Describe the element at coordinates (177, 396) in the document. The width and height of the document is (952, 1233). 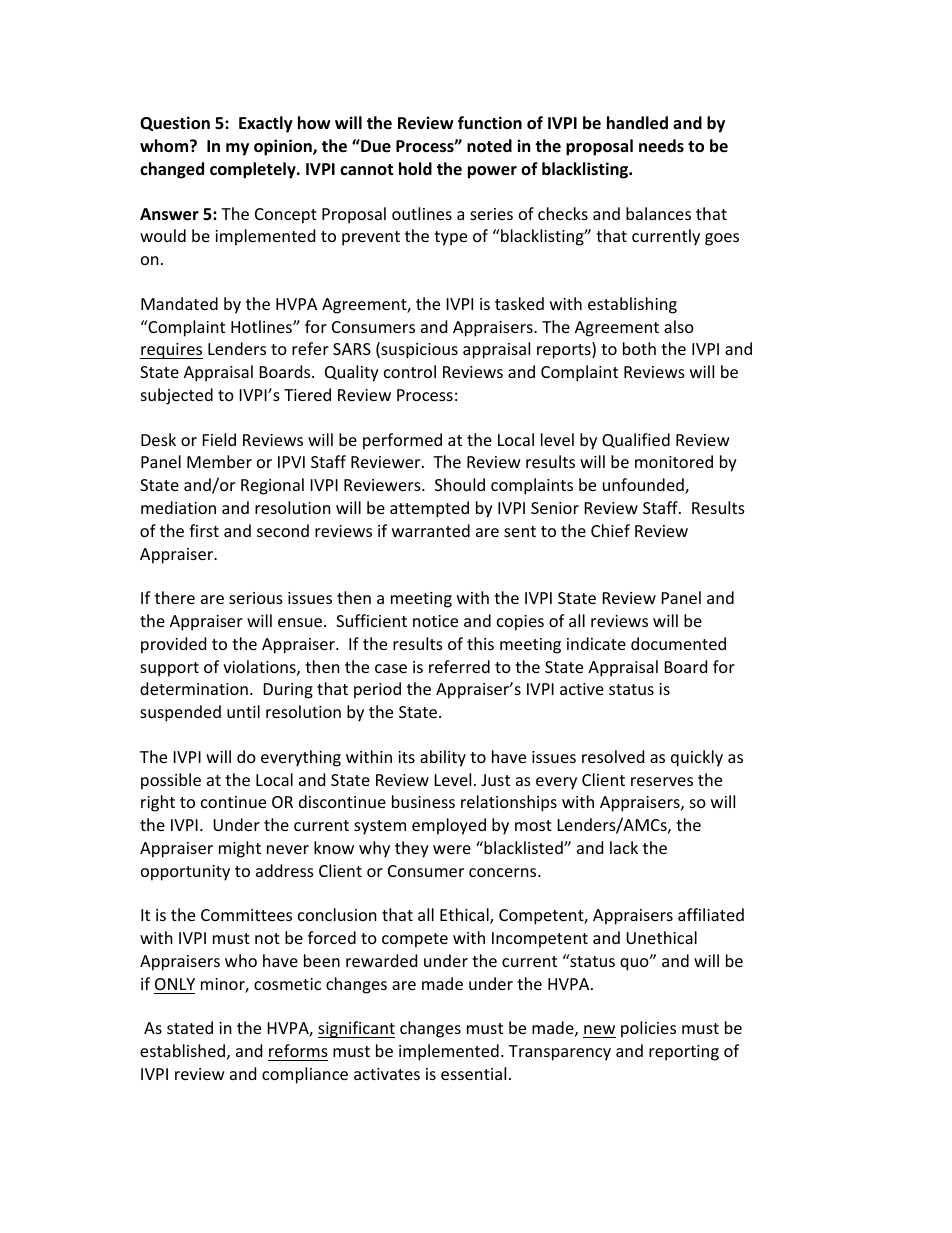
I see `subjected` at that location.
